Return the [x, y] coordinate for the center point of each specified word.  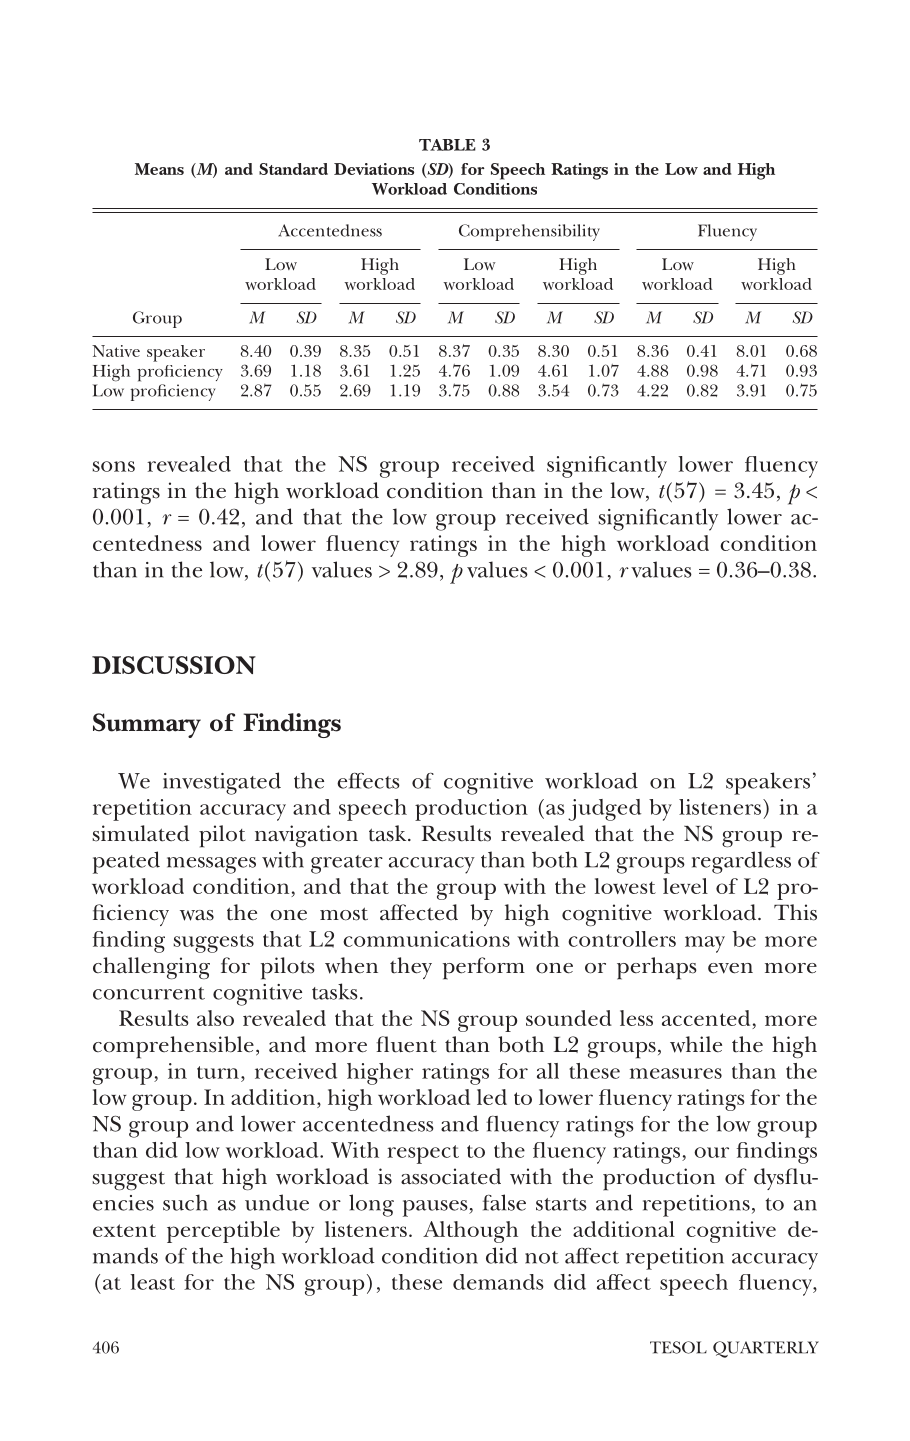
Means [159, 169]
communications [426, 939]
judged [604, 810]
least [152, 1282]
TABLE [447, 145]
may [705, 944]
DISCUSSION [174, 665]
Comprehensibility [529, 232]
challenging [151, 968]
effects [368, 781]
